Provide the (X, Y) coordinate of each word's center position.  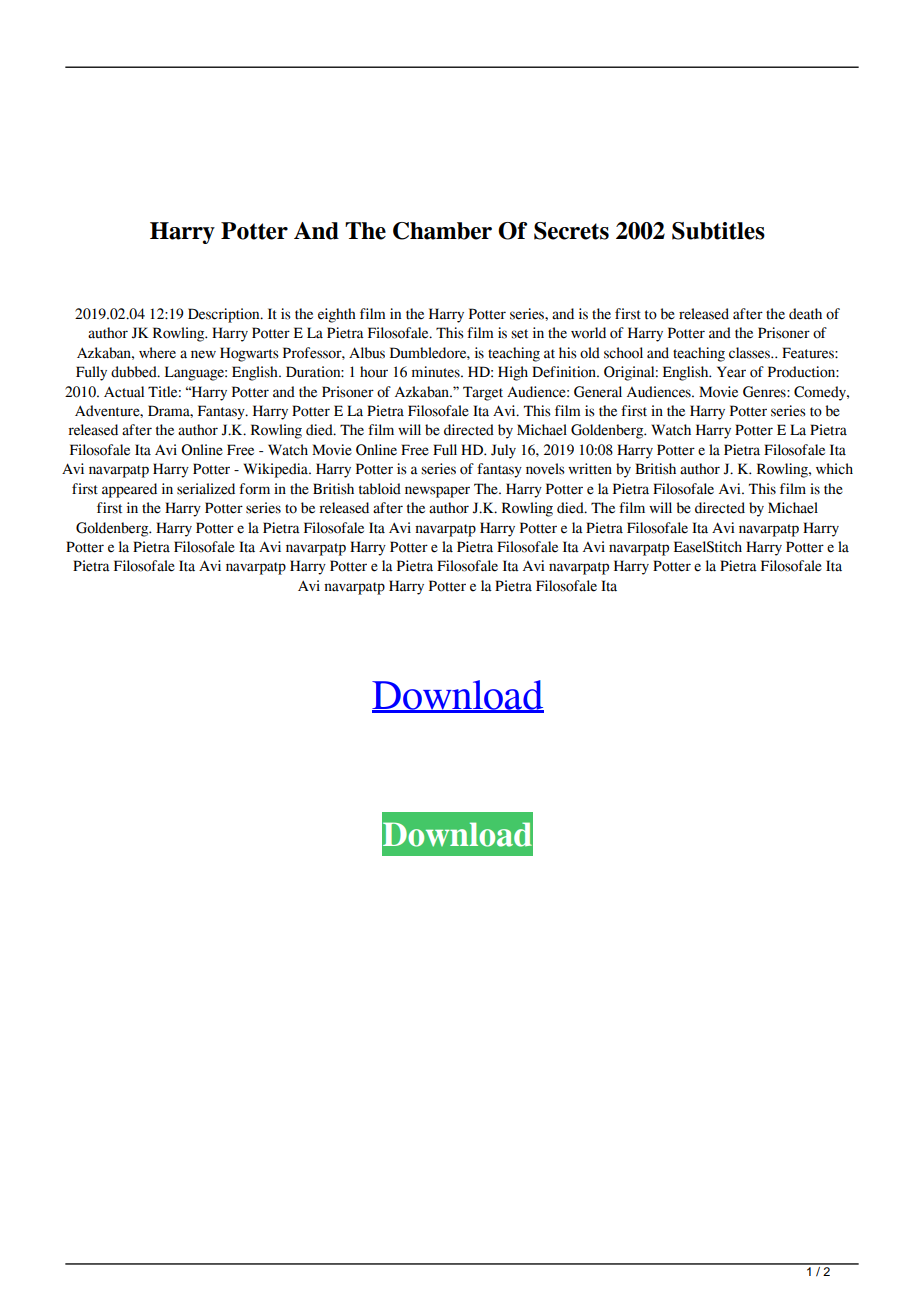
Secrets (571, 231)
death (805, 314)
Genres (765, 392)
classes (750, 353)
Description (225, 315)
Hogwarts (249, 354)
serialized (206, 489)
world (588, 333)
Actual (124, 392)
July (503, 451)
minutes (437, 372)
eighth (337, 315)
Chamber (442, 231)
